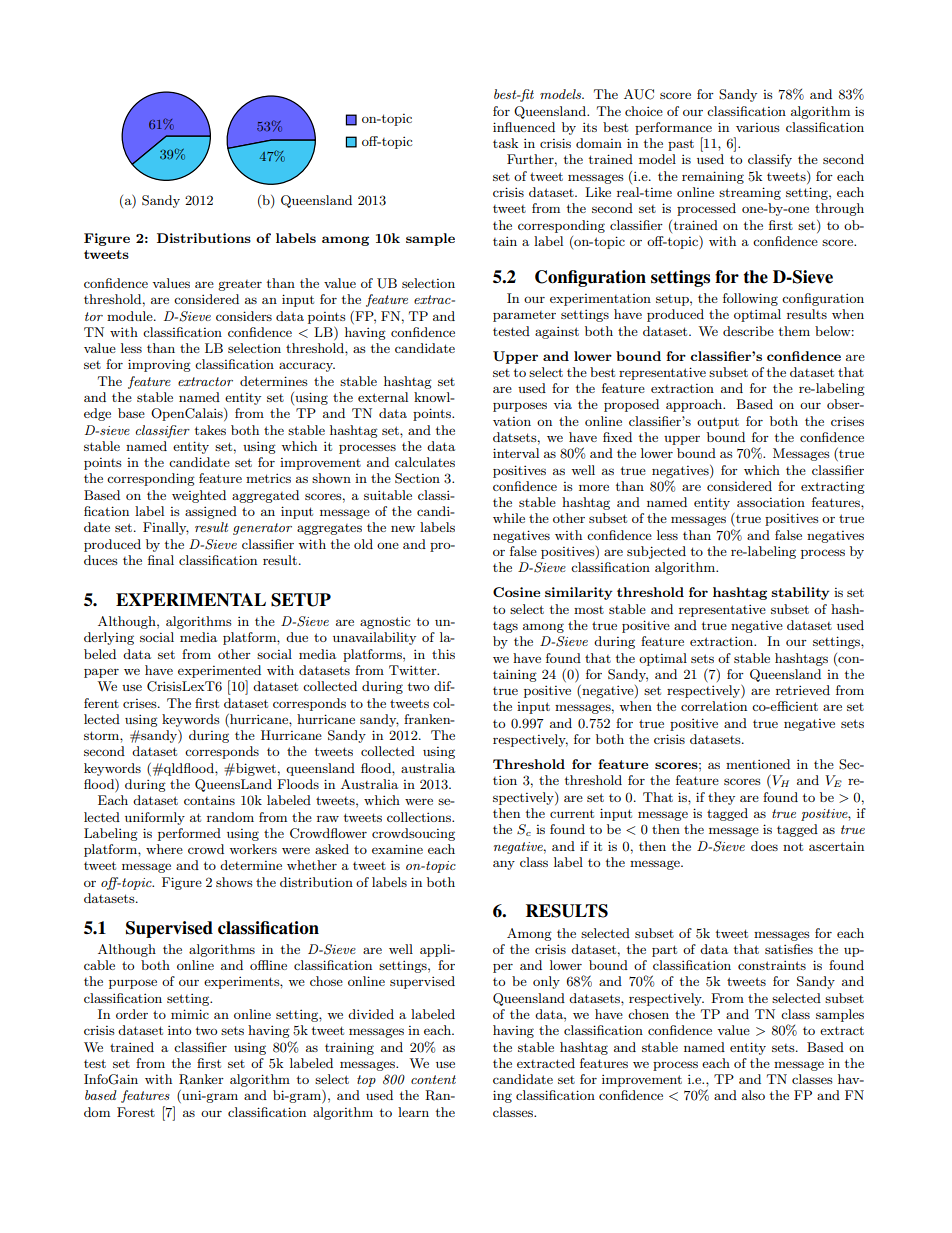 Image resolution: width=952 pixels, height=1233 pixels. Describe the element at coordinates (210, 430) in the screenshot. I see `takes` at that location.
